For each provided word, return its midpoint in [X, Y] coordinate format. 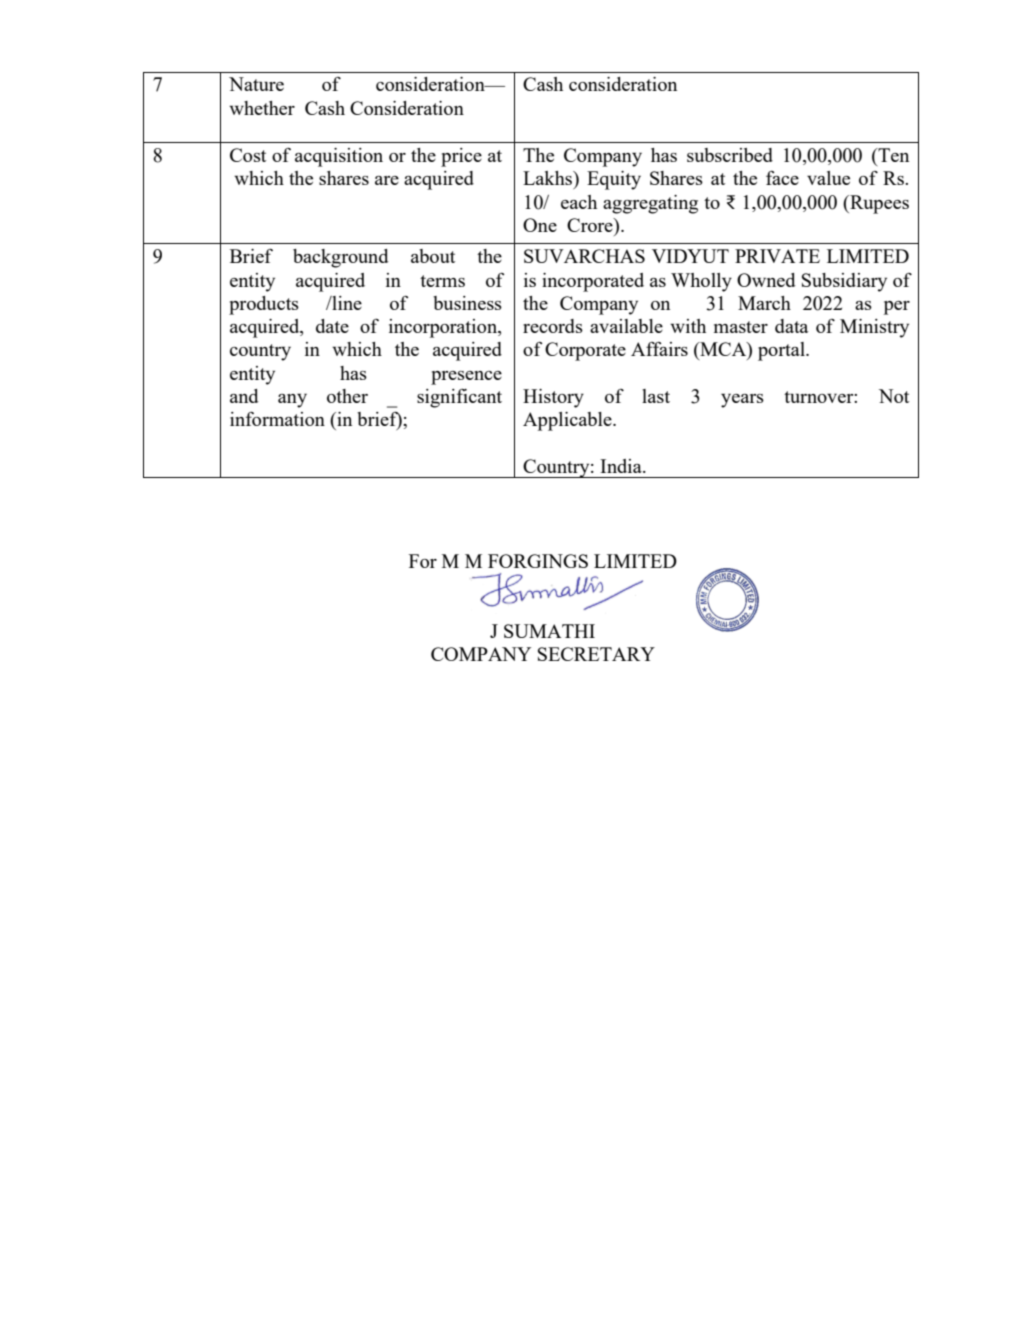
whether [262, 108]
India [622, 466]
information [277, 419]
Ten [892, 155]
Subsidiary [844, 282]
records [553, 326]
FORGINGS [538, 561]
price [461, 157]
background [340, 258]
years [742, 400]
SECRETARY [596, 654]
